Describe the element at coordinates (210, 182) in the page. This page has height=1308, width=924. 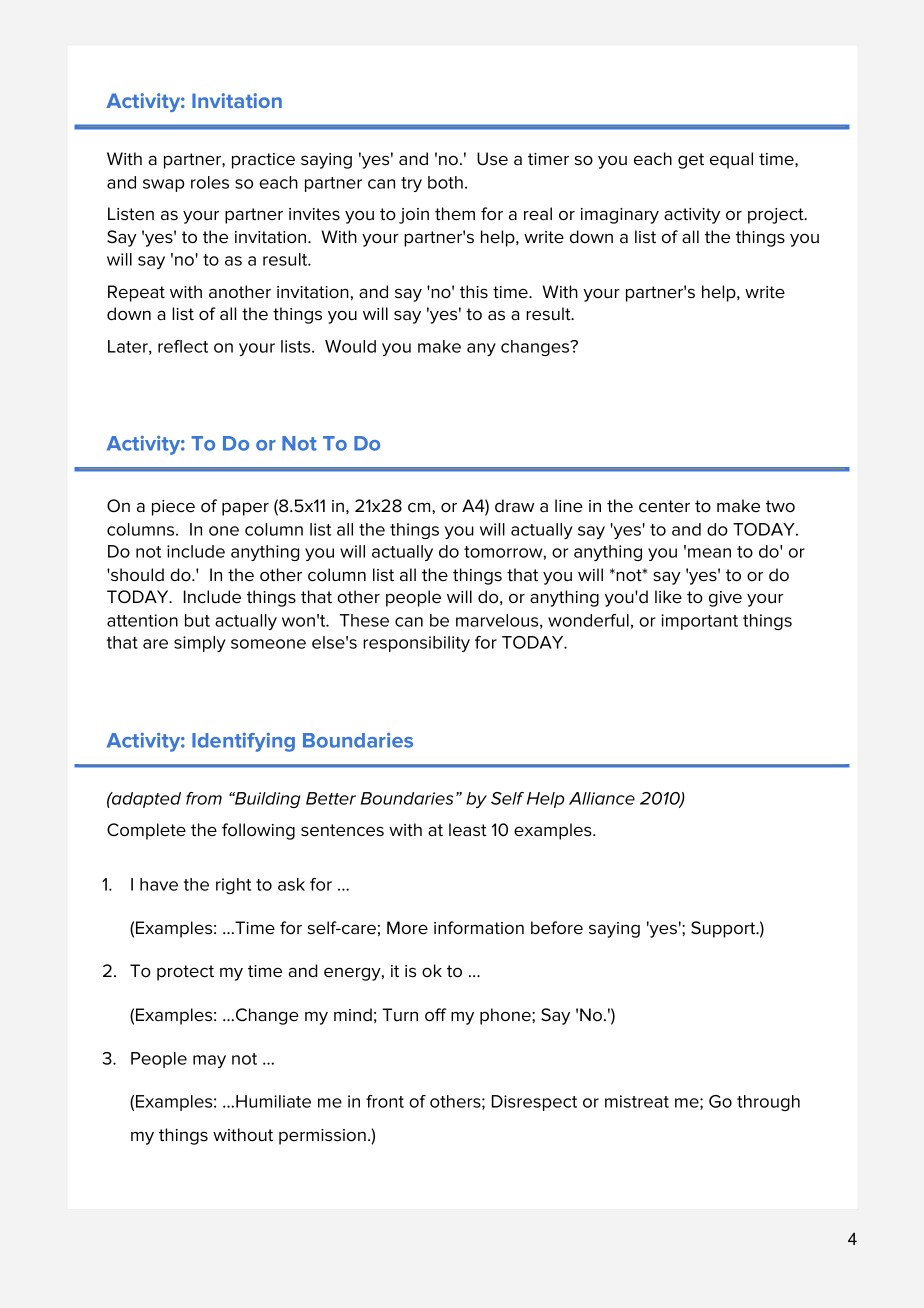
I see `roles` at that location.
